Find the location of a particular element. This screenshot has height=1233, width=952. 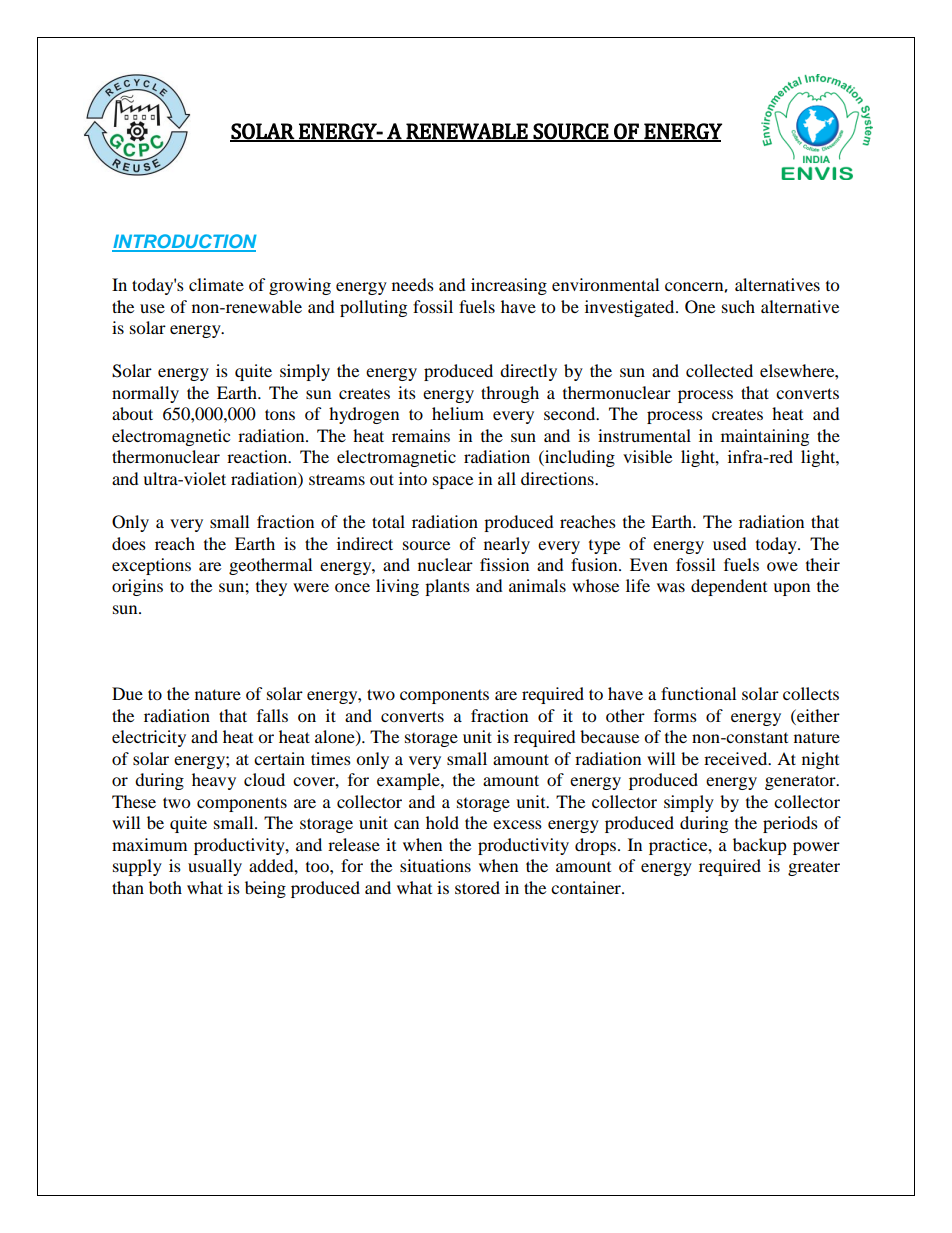

such is located at coordinates (738, 306).
